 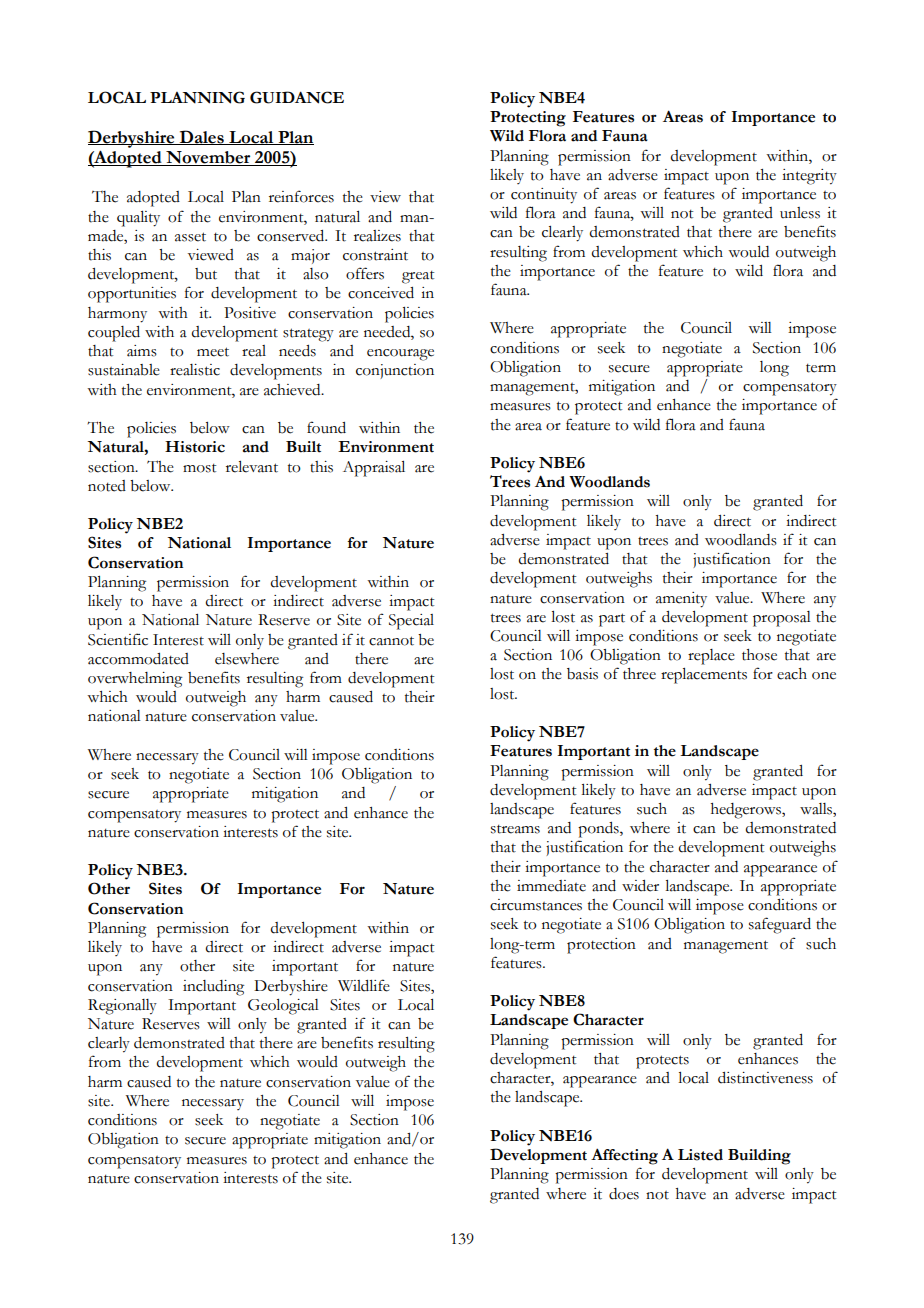 What do you see at coordinates (544, 196) in the screenshot?
I see `continuity` at bounding box center [544, 196].
